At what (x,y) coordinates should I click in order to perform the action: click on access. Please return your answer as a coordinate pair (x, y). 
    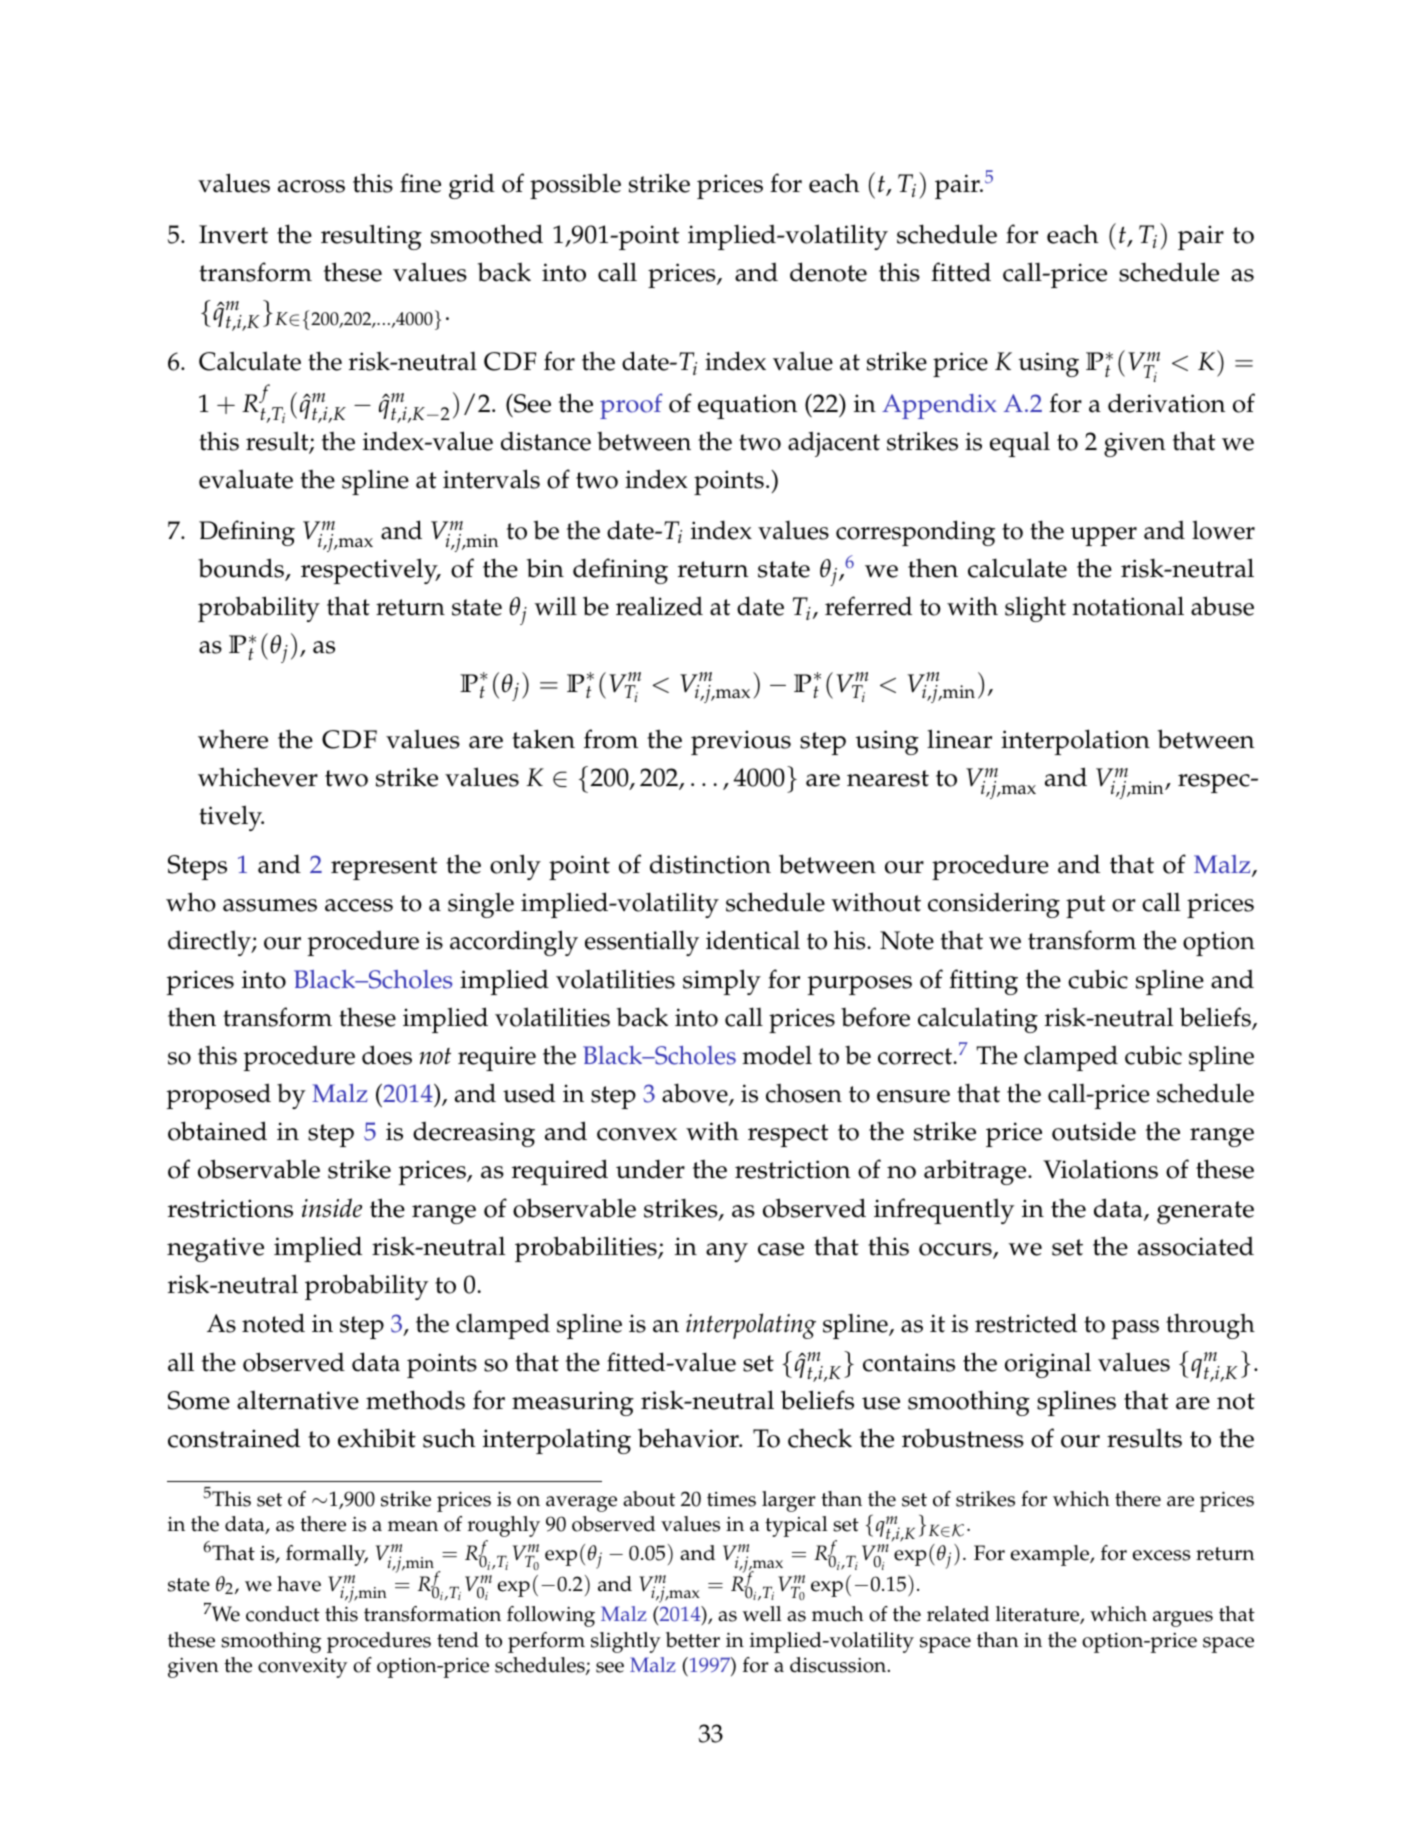
    Looking at the image, I should click on (359, 905).
